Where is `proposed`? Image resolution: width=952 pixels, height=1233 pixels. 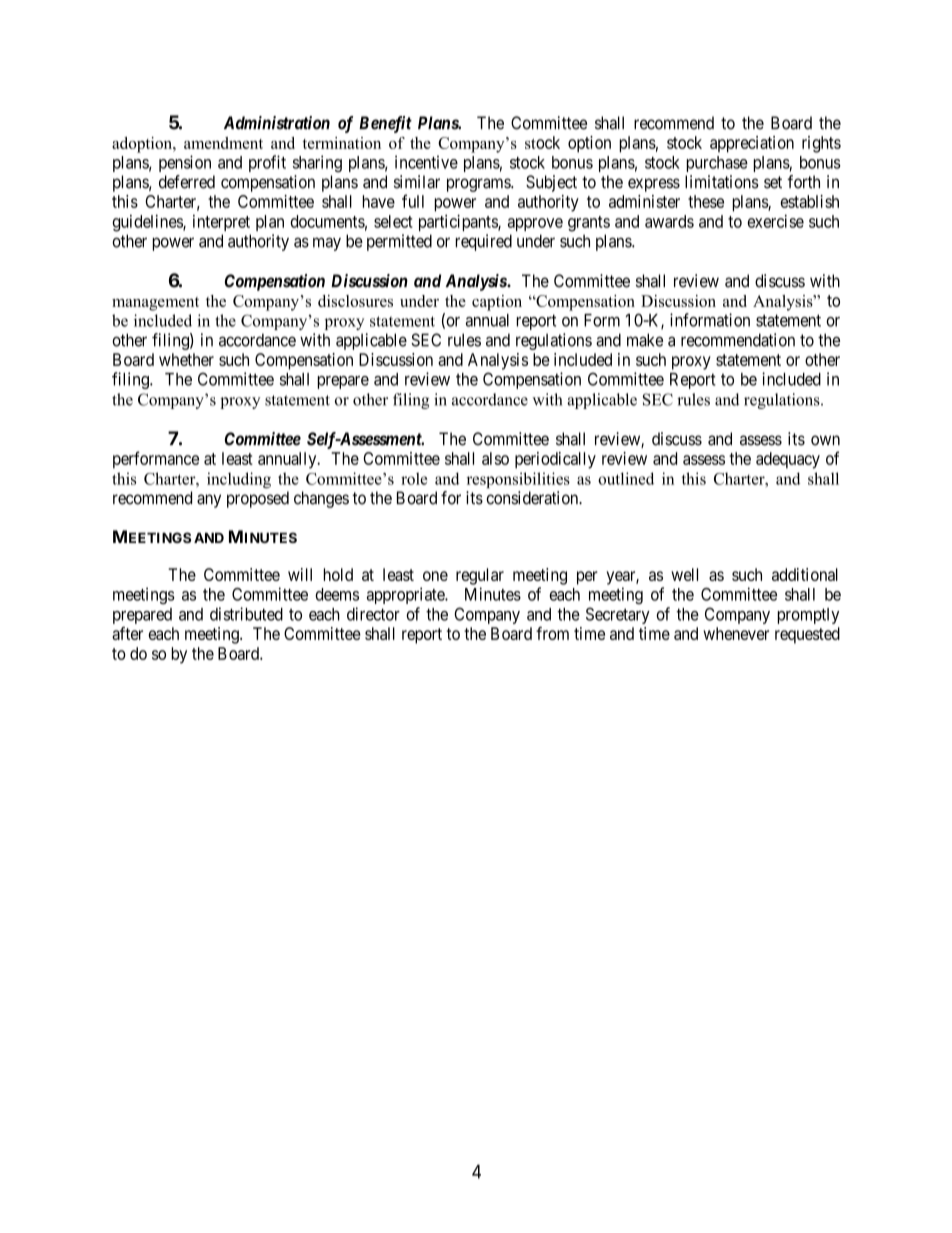 proposed is located at coordinates (258, 499).
